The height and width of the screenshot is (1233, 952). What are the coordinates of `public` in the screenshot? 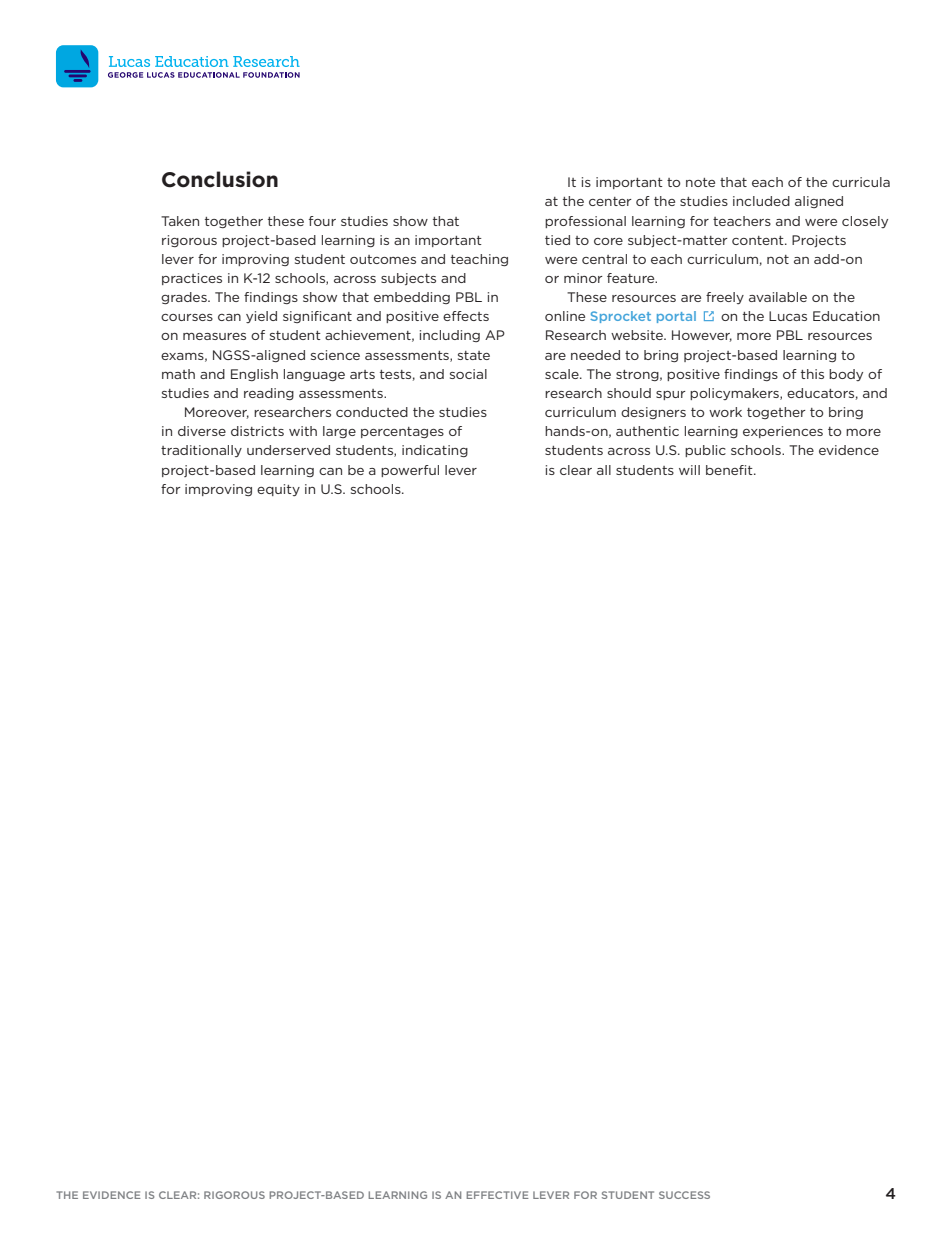 It's located at (705, 451).
